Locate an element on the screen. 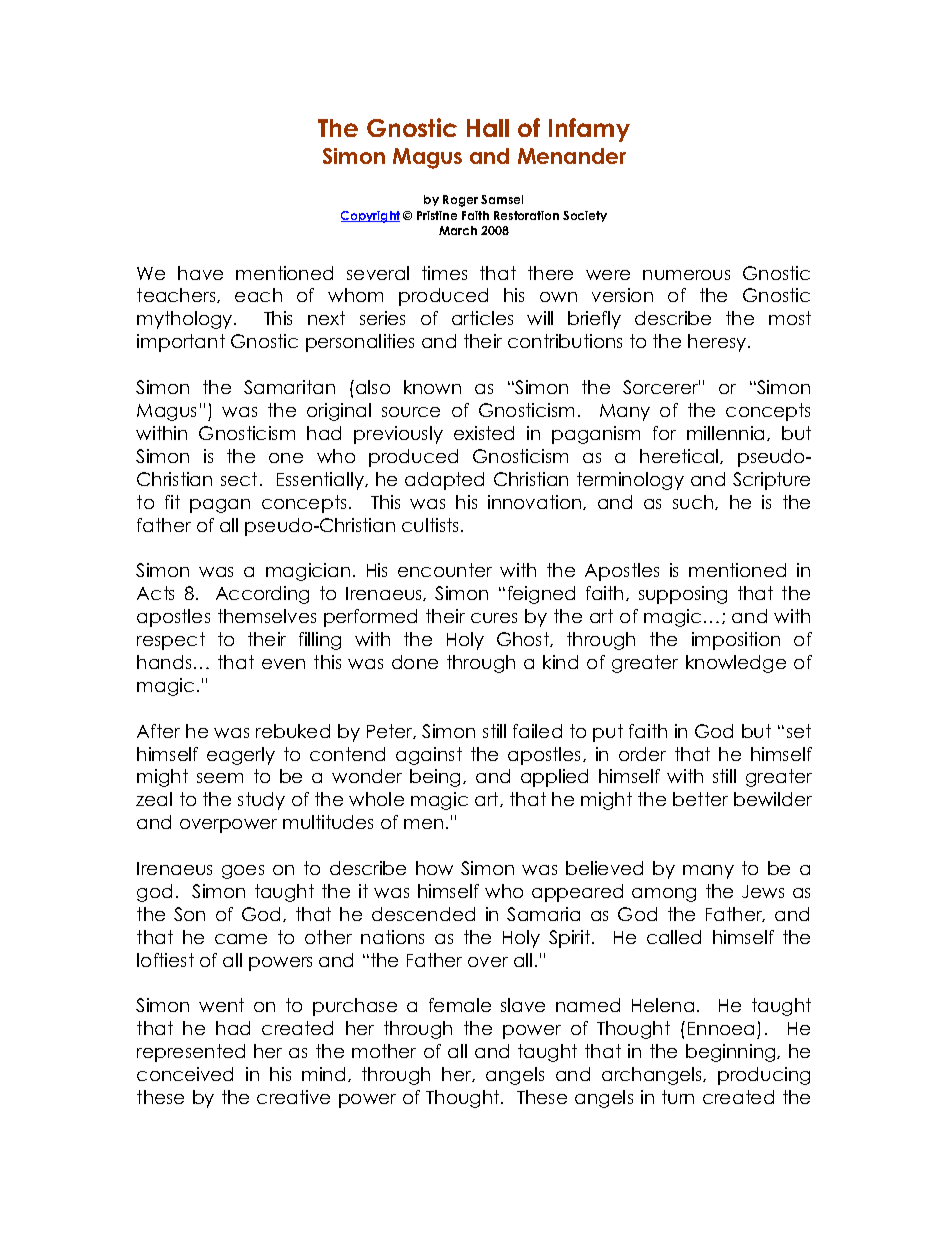 Image resolution: width=952 pixels, height=1233 pixels. heresy is located at coordinates (718, 343).
